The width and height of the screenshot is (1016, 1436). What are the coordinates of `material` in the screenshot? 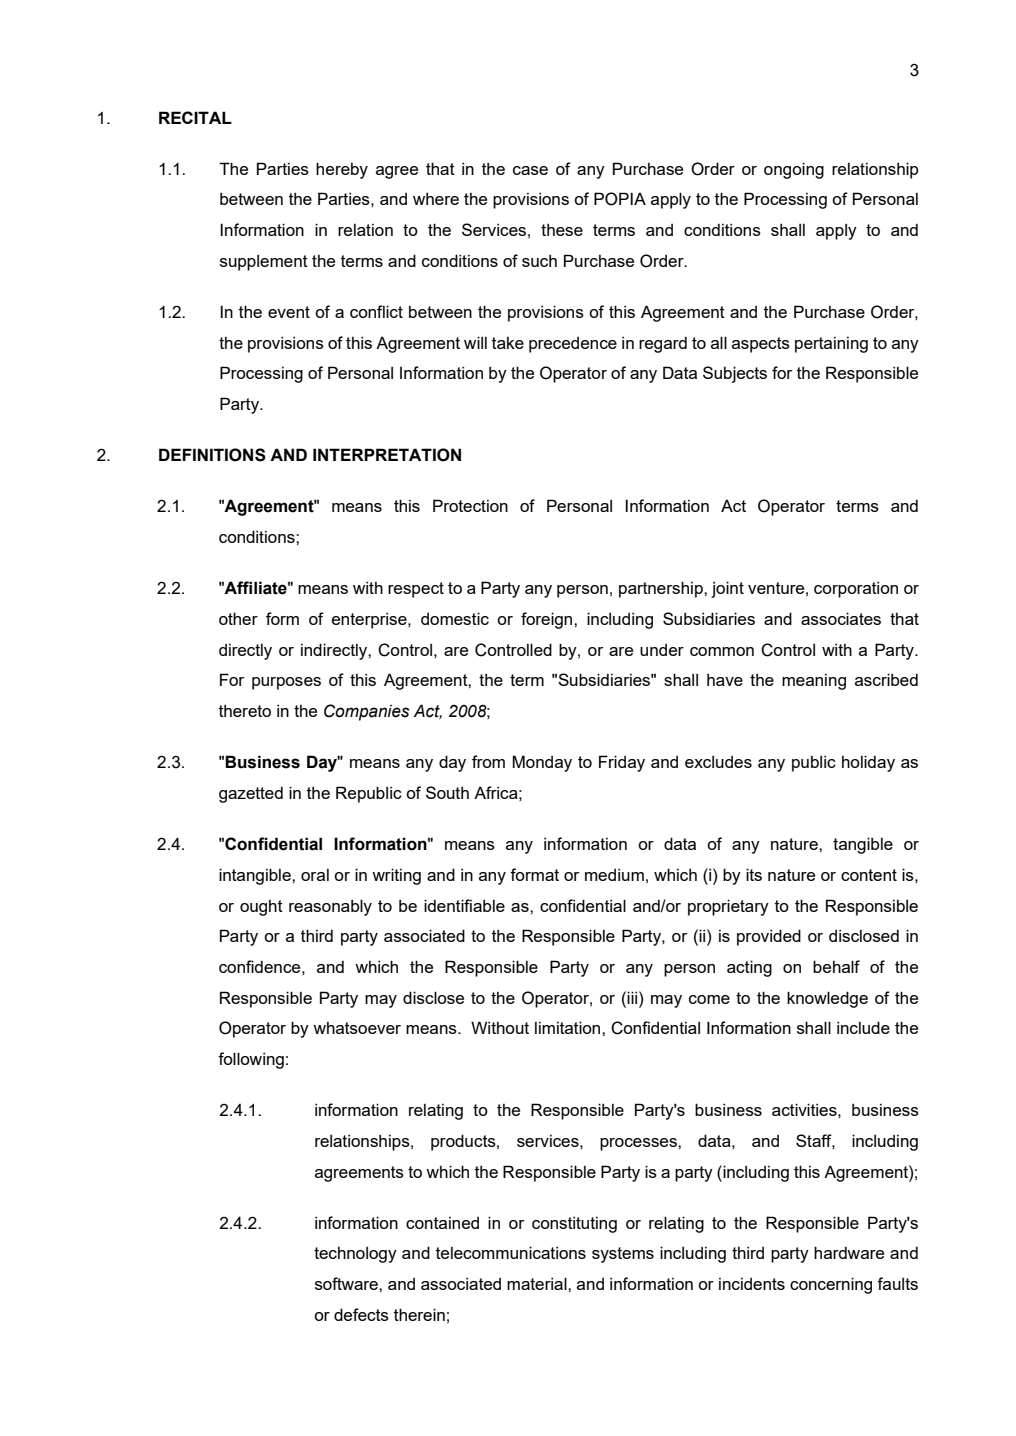 It's located at (538, 1283).
